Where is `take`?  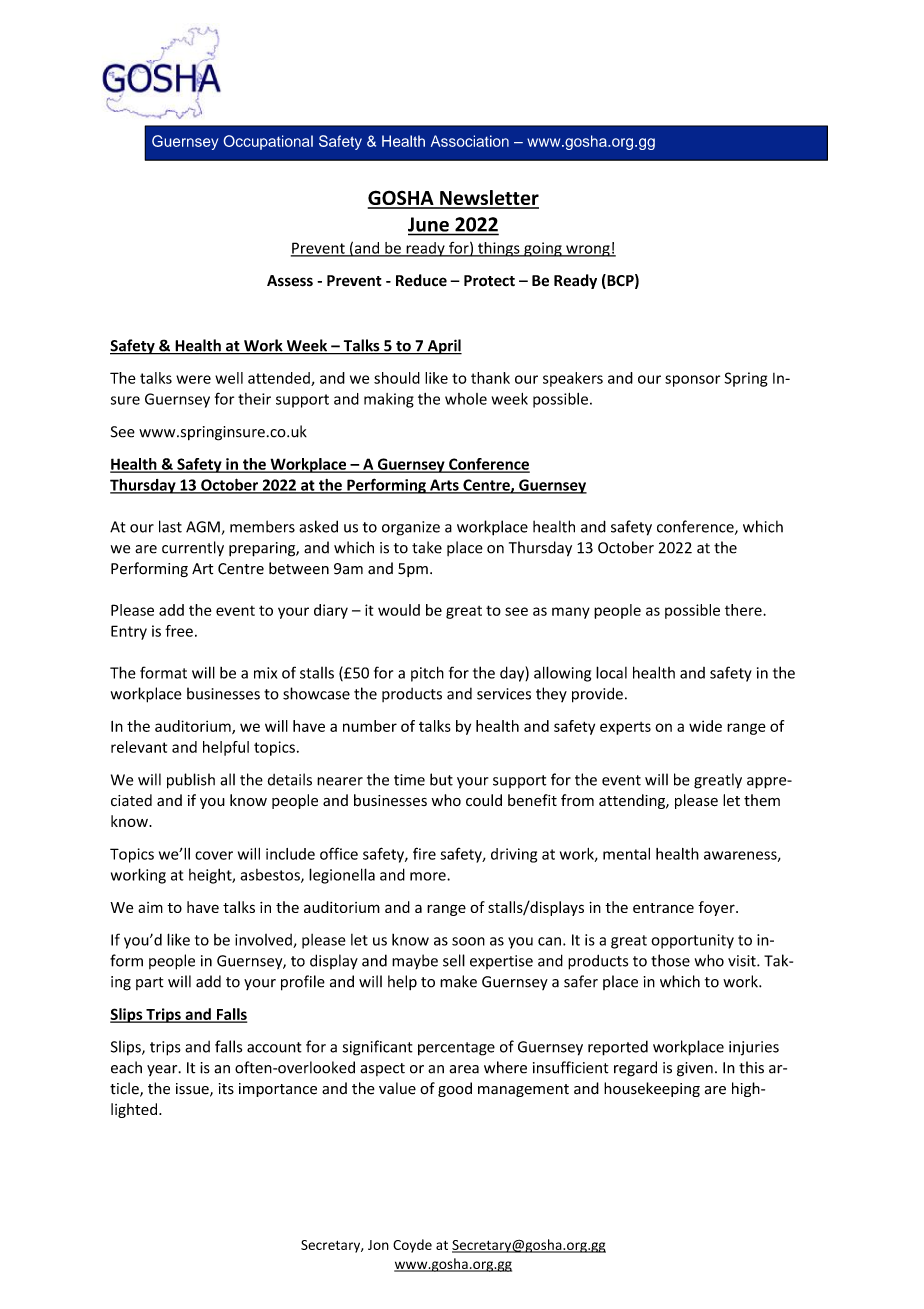 take is located at coordinates (427, 547).
